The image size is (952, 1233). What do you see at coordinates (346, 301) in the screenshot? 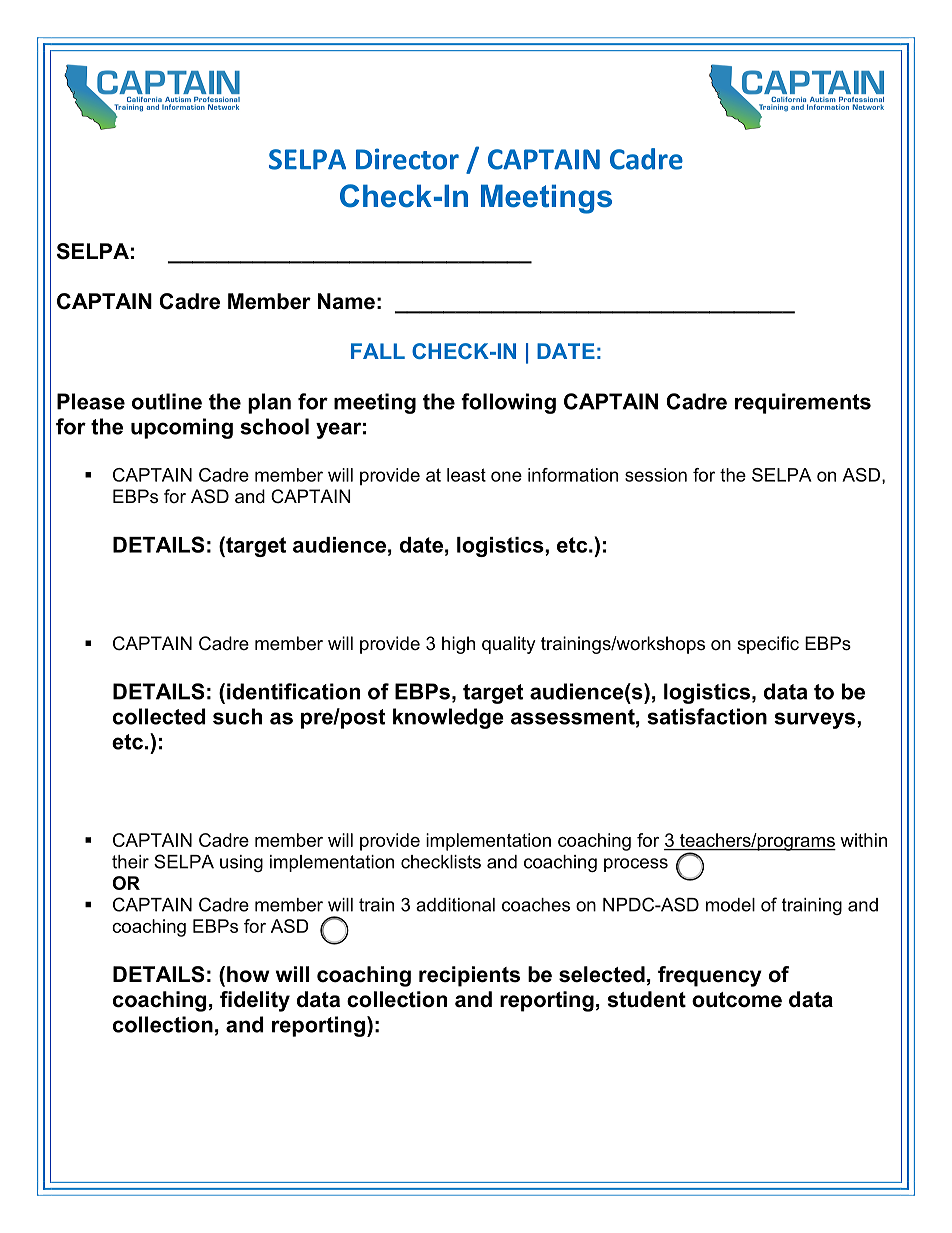
I see `Name` at bounding box center [346, 301].
